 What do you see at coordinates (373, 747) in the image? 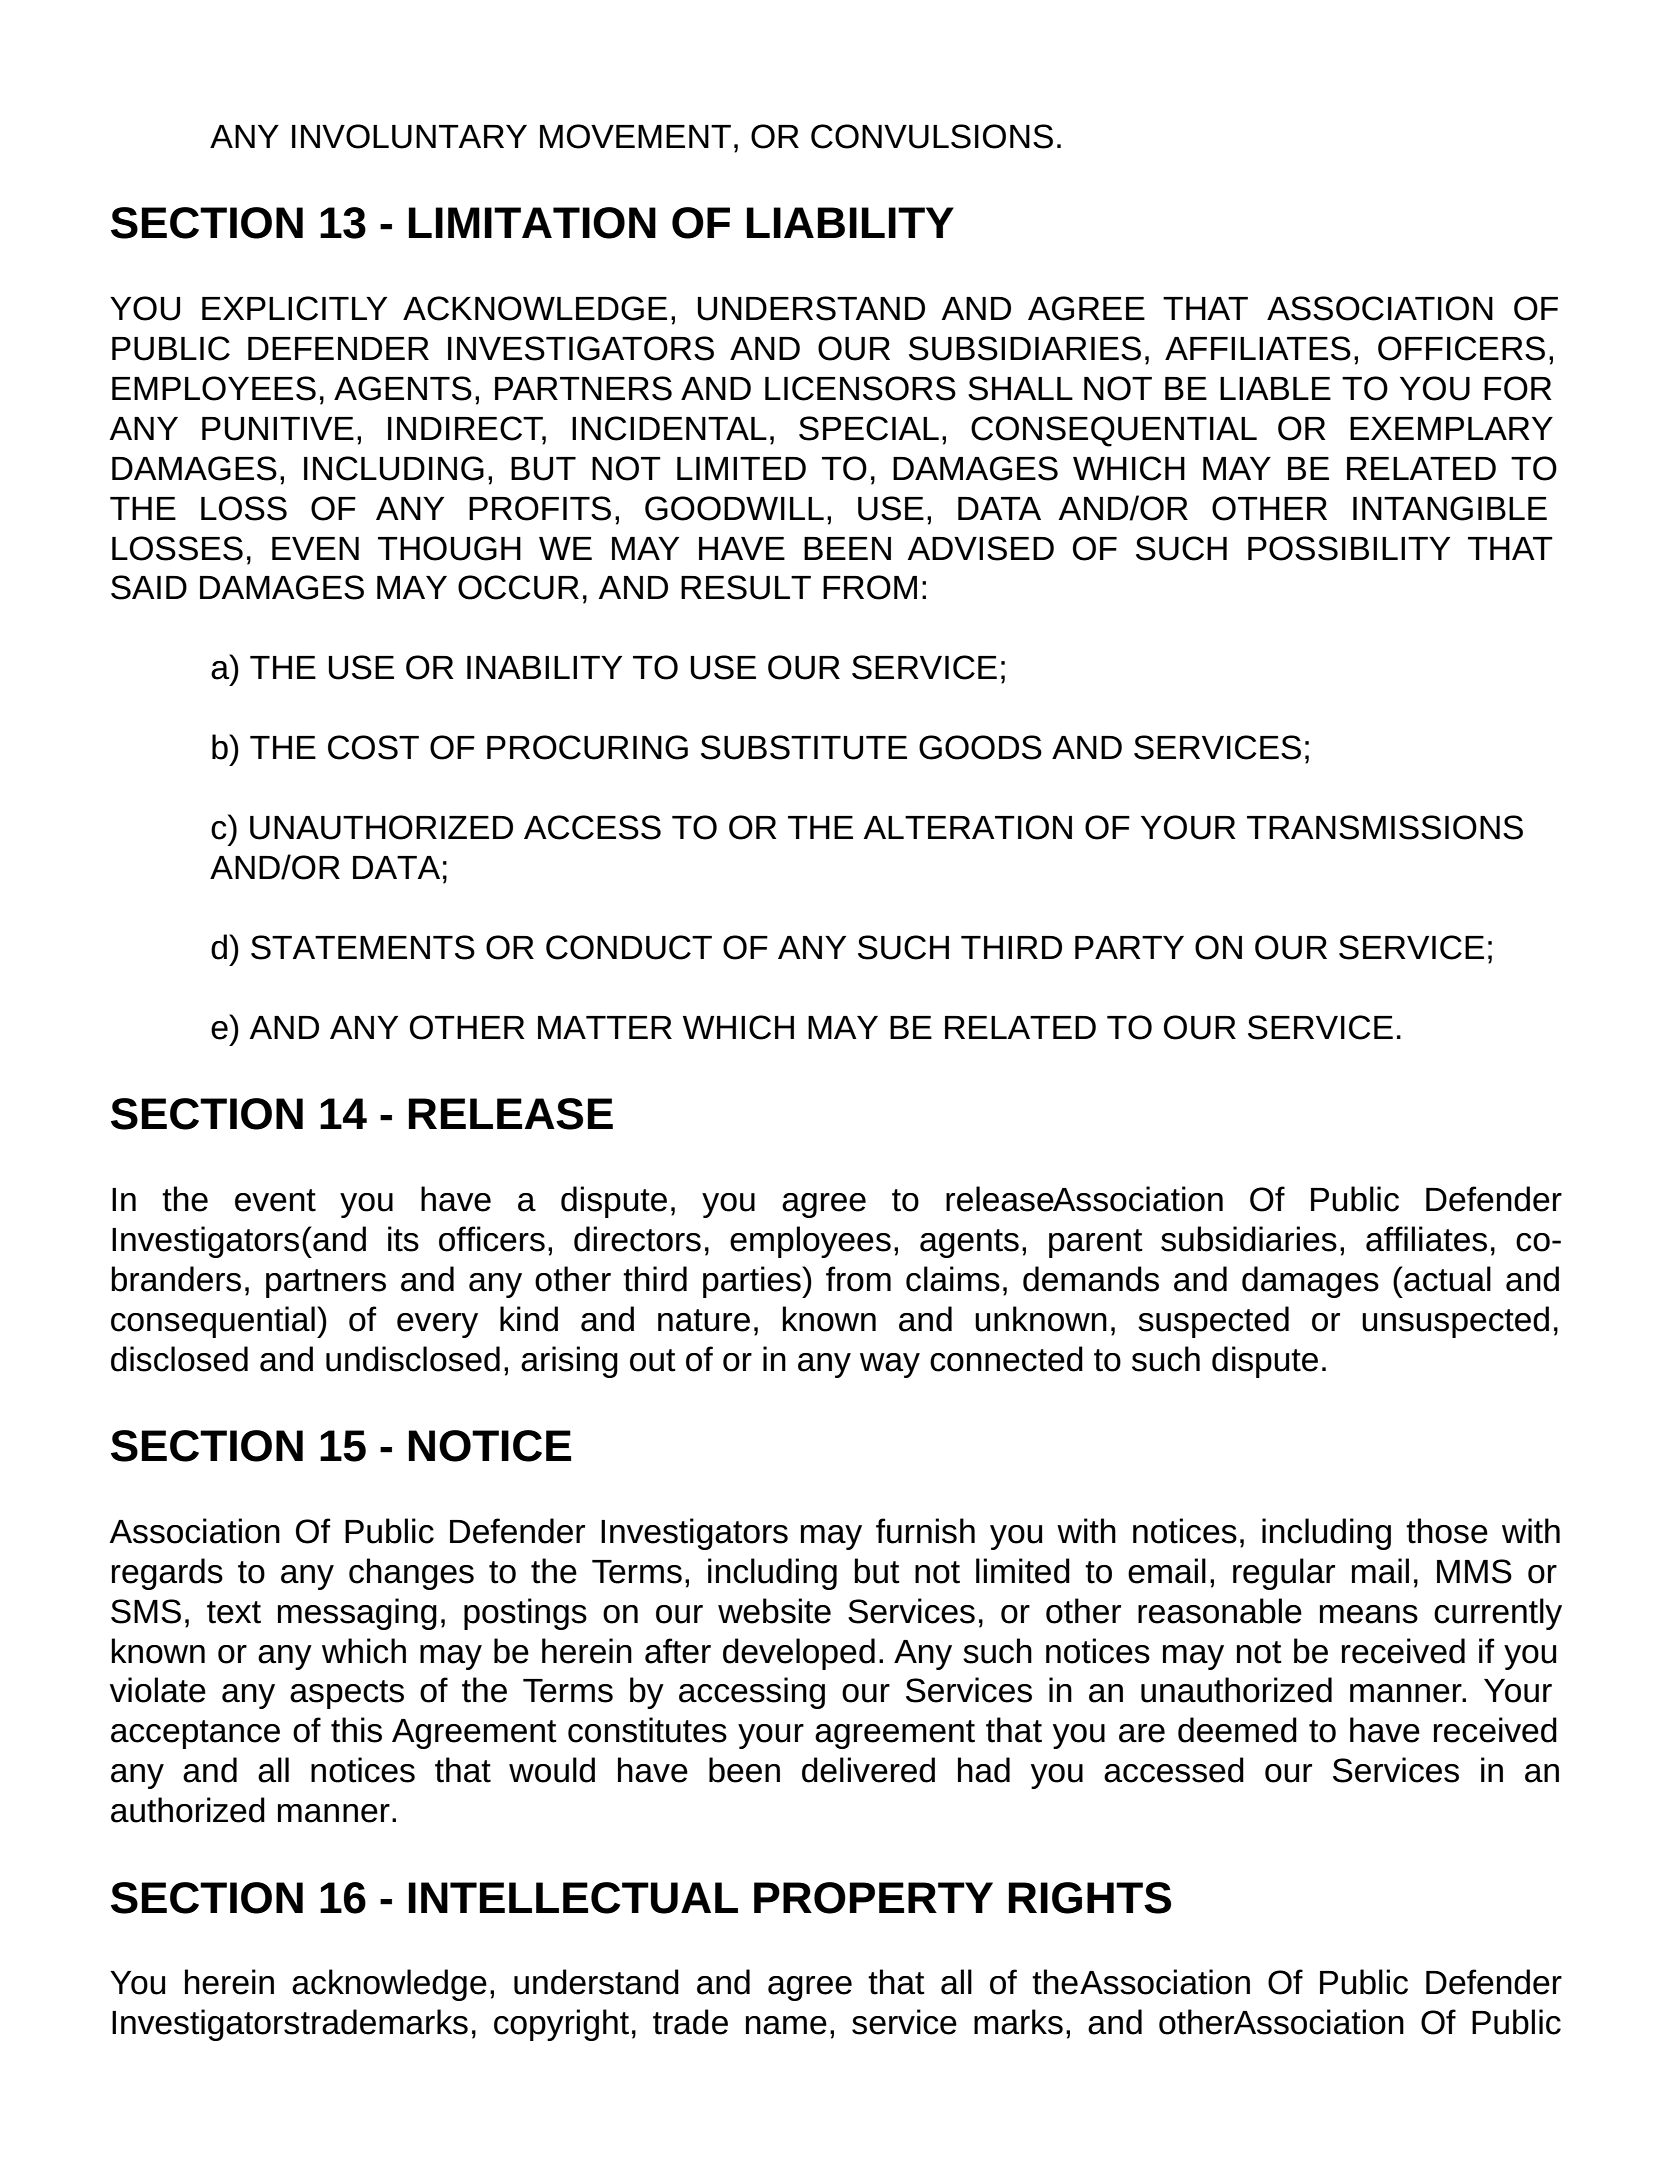
I see `COST` at bounding box center [373, 747].
